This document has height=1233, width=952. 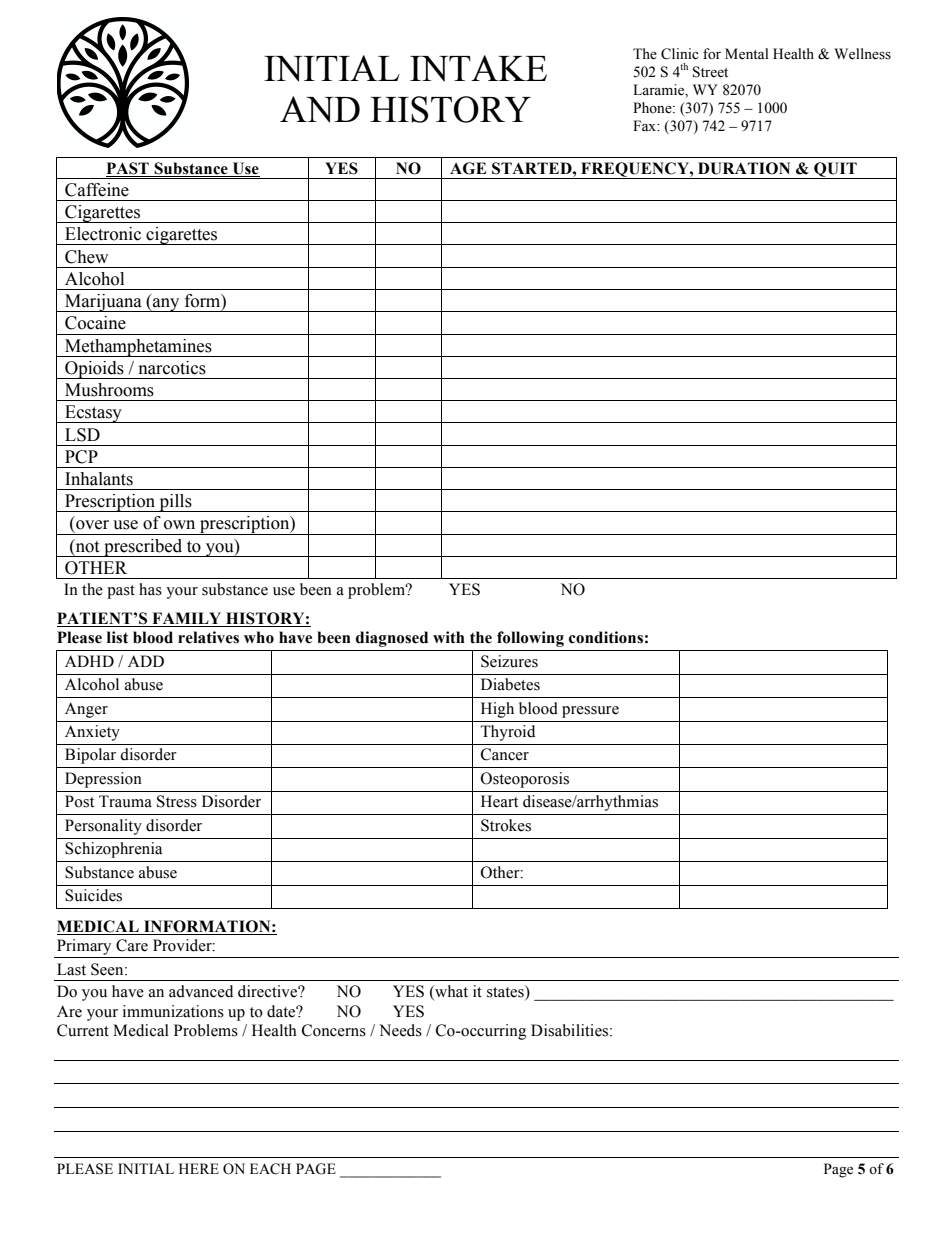 I want to click on Anger, so click(x=86, y=710).
